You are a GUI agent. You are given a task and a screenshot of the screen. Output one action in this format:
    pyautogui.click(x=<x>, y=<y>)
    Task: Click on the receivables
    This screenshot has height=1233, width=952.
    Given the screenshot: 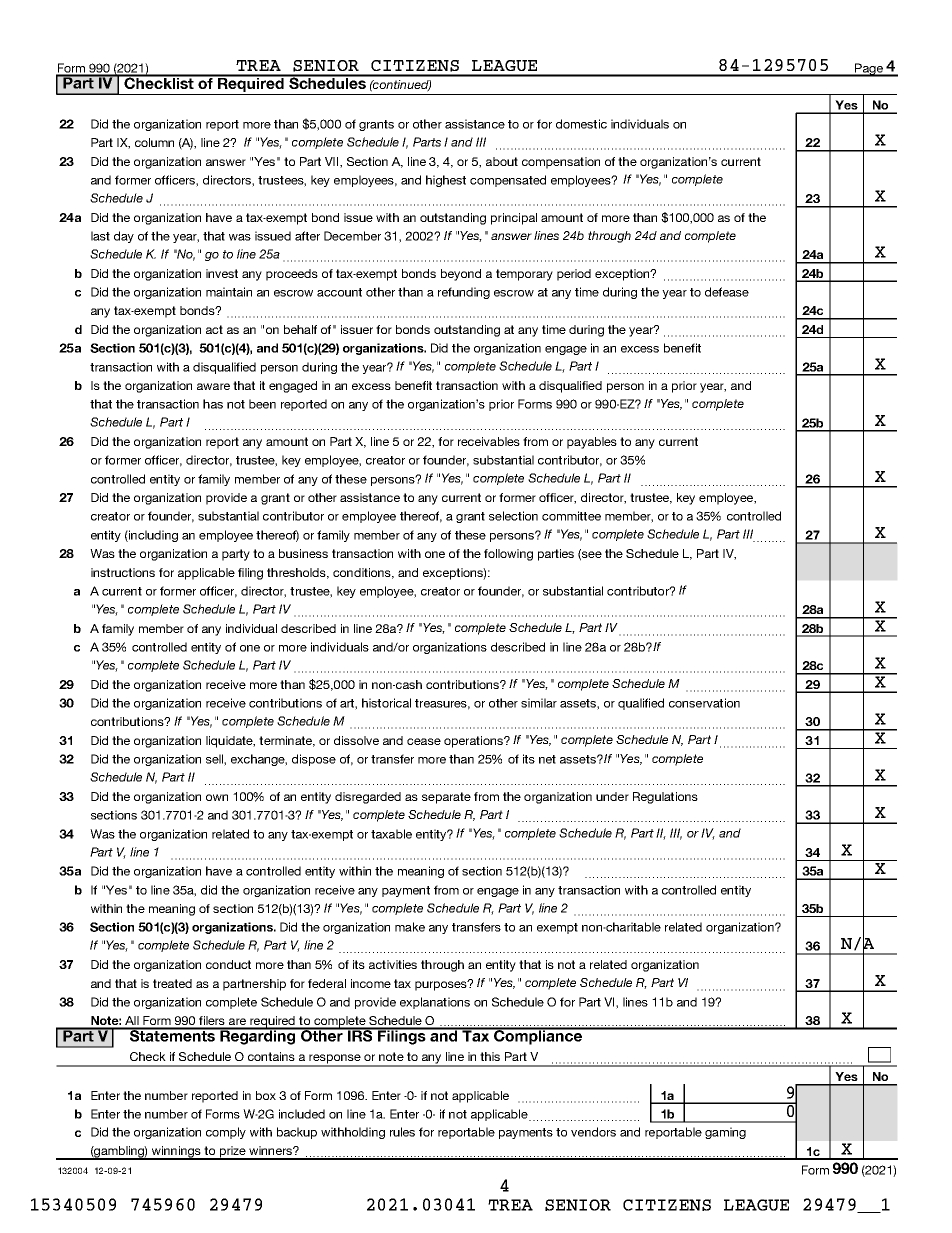 What is the action you would take?
    pyautogui.click(x=489, y=441)
